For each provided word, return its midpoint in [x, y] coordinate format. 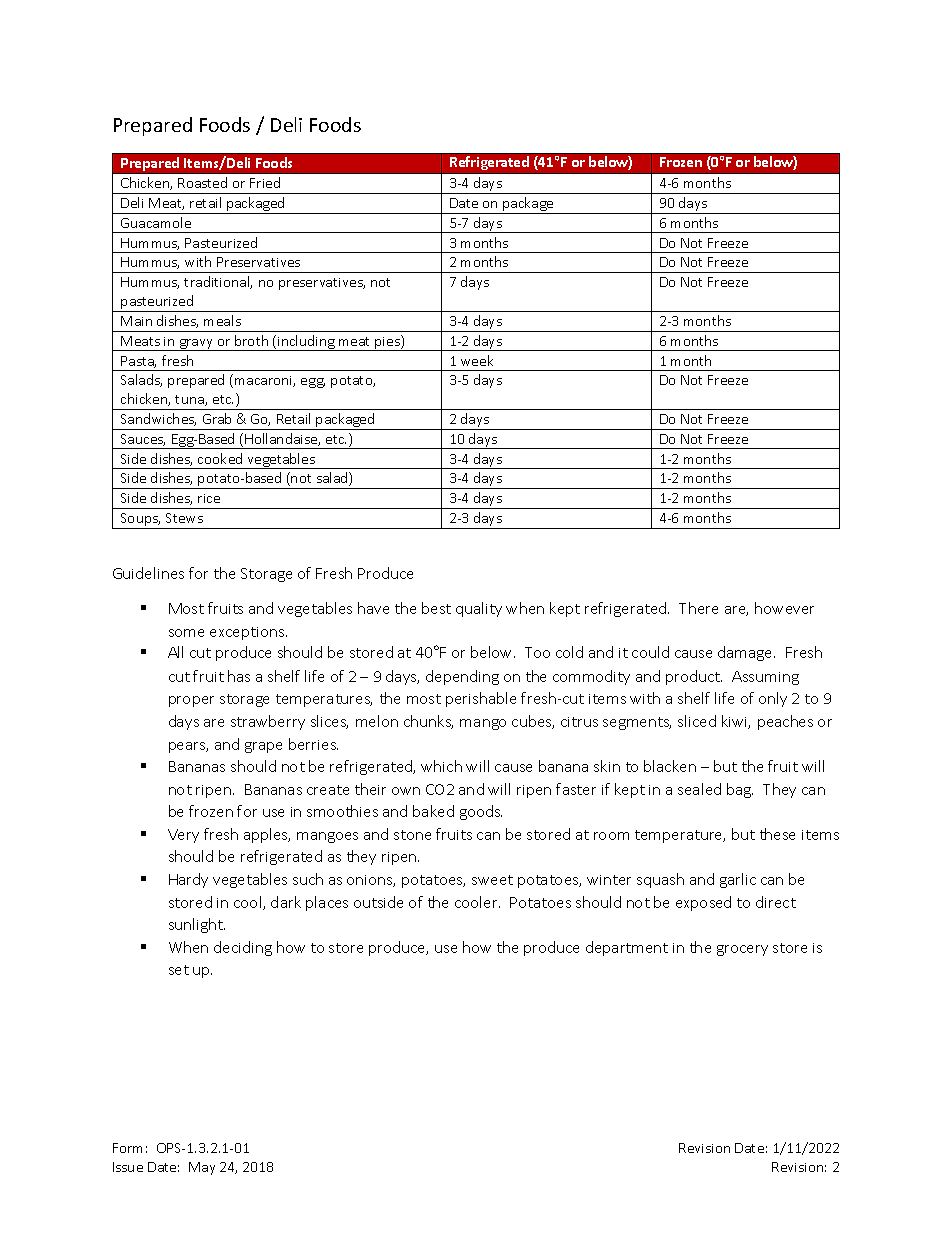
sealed [699, 789]
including [306, 343]
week [477, 360]
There [698, 608]
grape [263, 747]
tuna [190, 400]
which [441, 766]
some [186, 633]
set [179, 970]
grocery [742, 950]
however [784, 608]
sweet [492, 880]
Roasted [202, 182]
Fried [265, 182]
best [436, 608]
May [202, 1168]
